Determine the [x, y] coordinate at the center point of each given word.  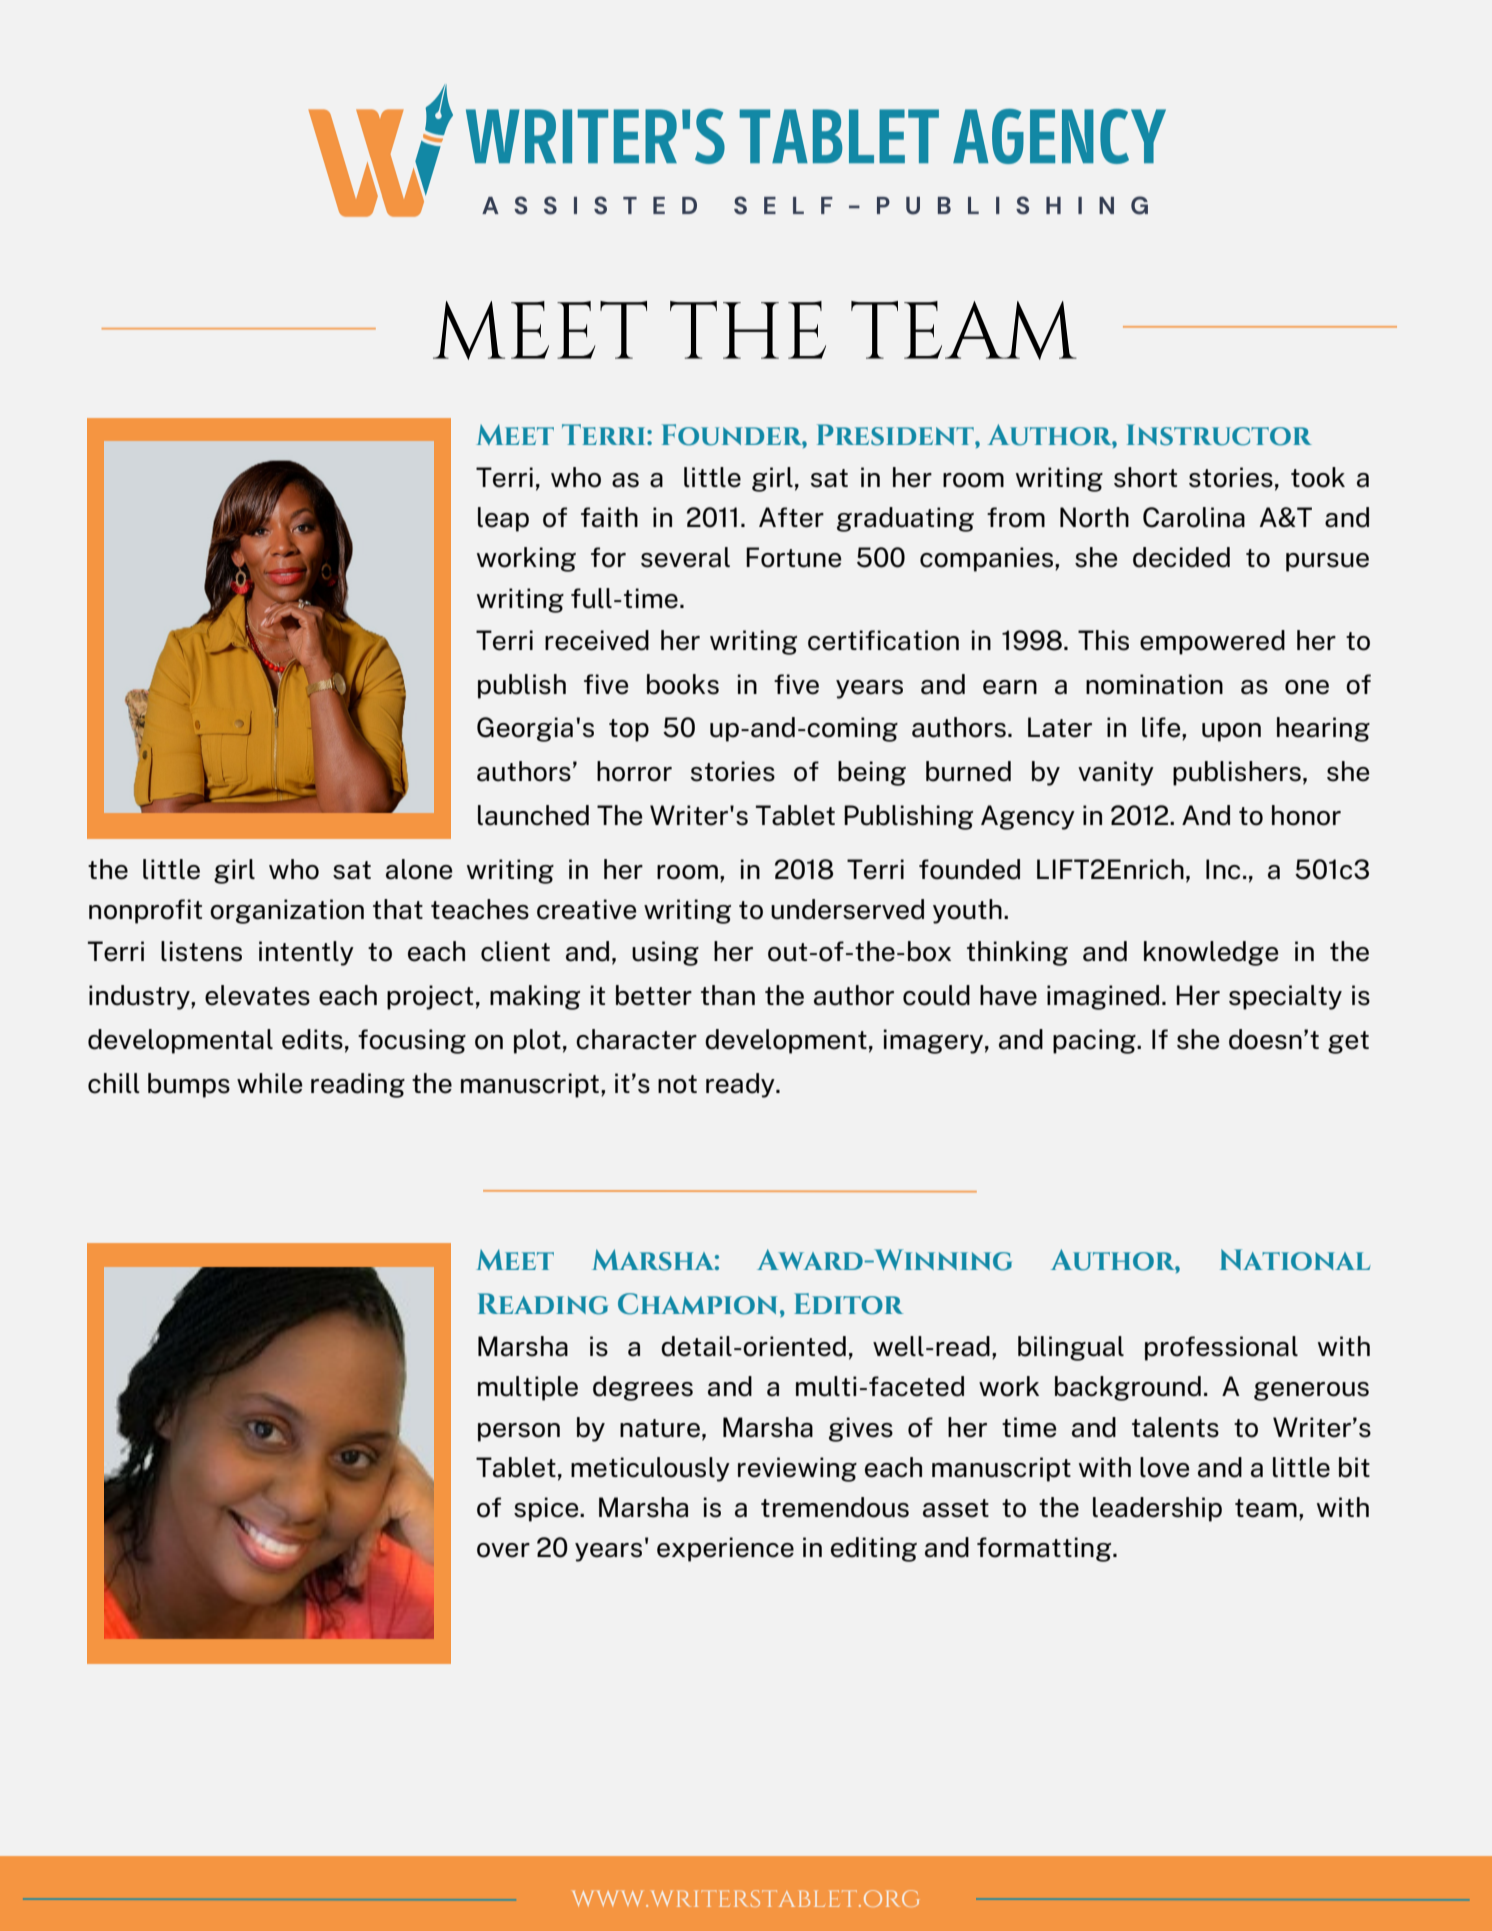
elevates [257, 995]
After [791, 517]
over [503, 1550]
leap [503, 519]
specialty [1285, 997]
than [728, 995]
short [1145, 477]
